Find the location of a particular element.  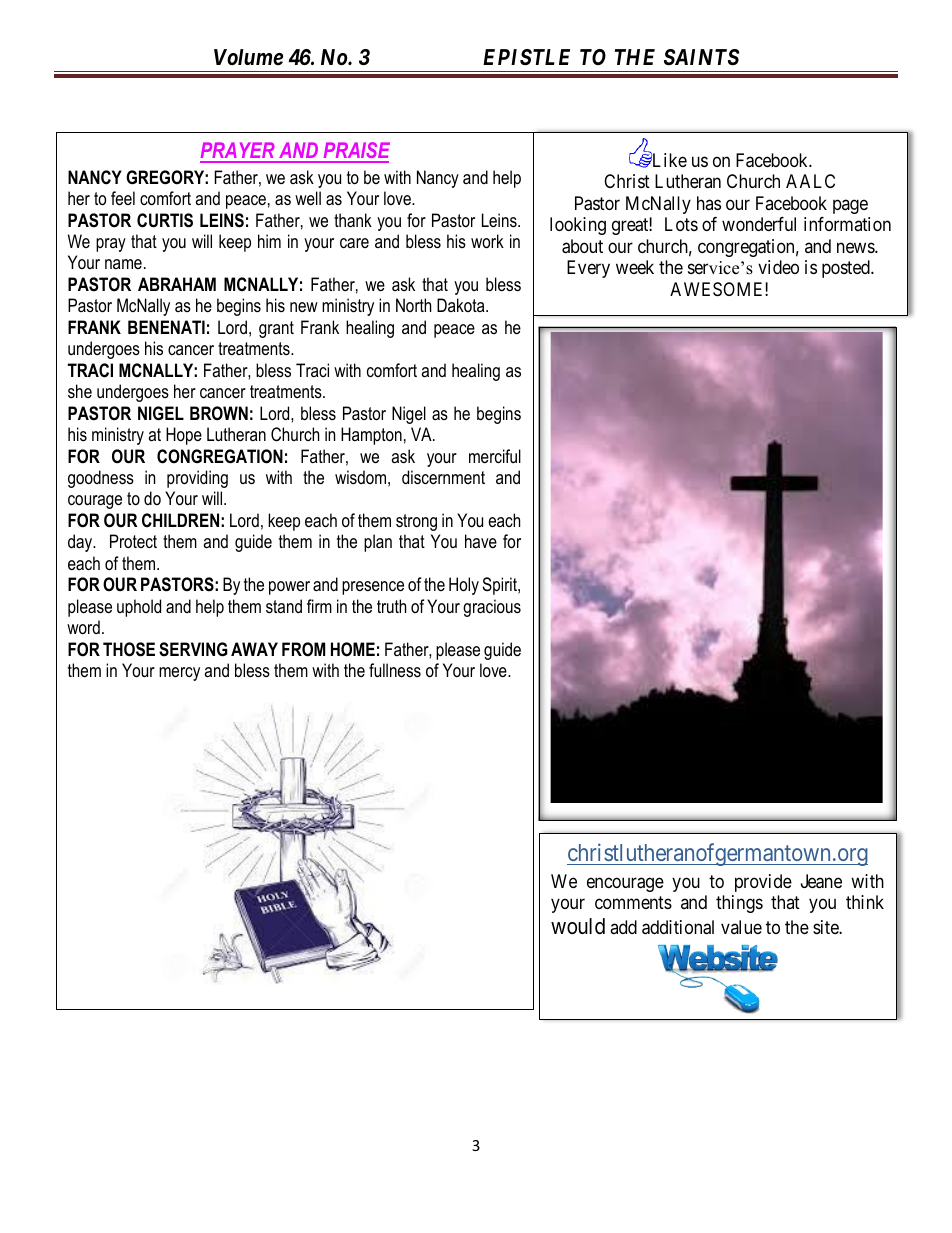

Volume is located at coordinates (248, 57).
